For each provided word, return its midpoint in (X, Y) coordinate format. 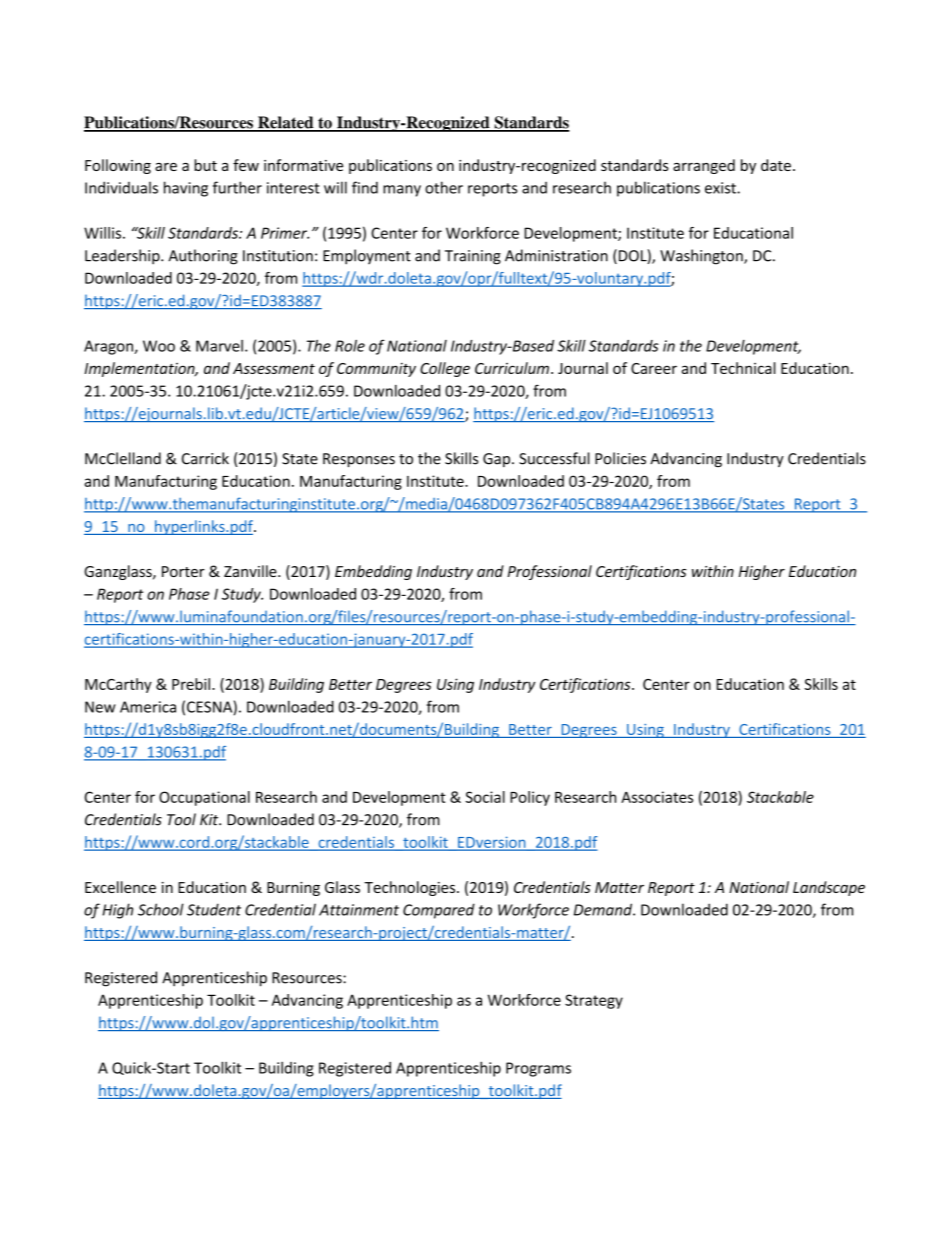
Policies (620, 458)
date (776, 165)
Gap (498, 460)
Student (214, 909)
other (444, 187)
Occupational (204, 798)
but (205, 165)
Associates (657, 797)
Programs (538, 1069)
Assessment (274, 368)
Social (485, 797)
